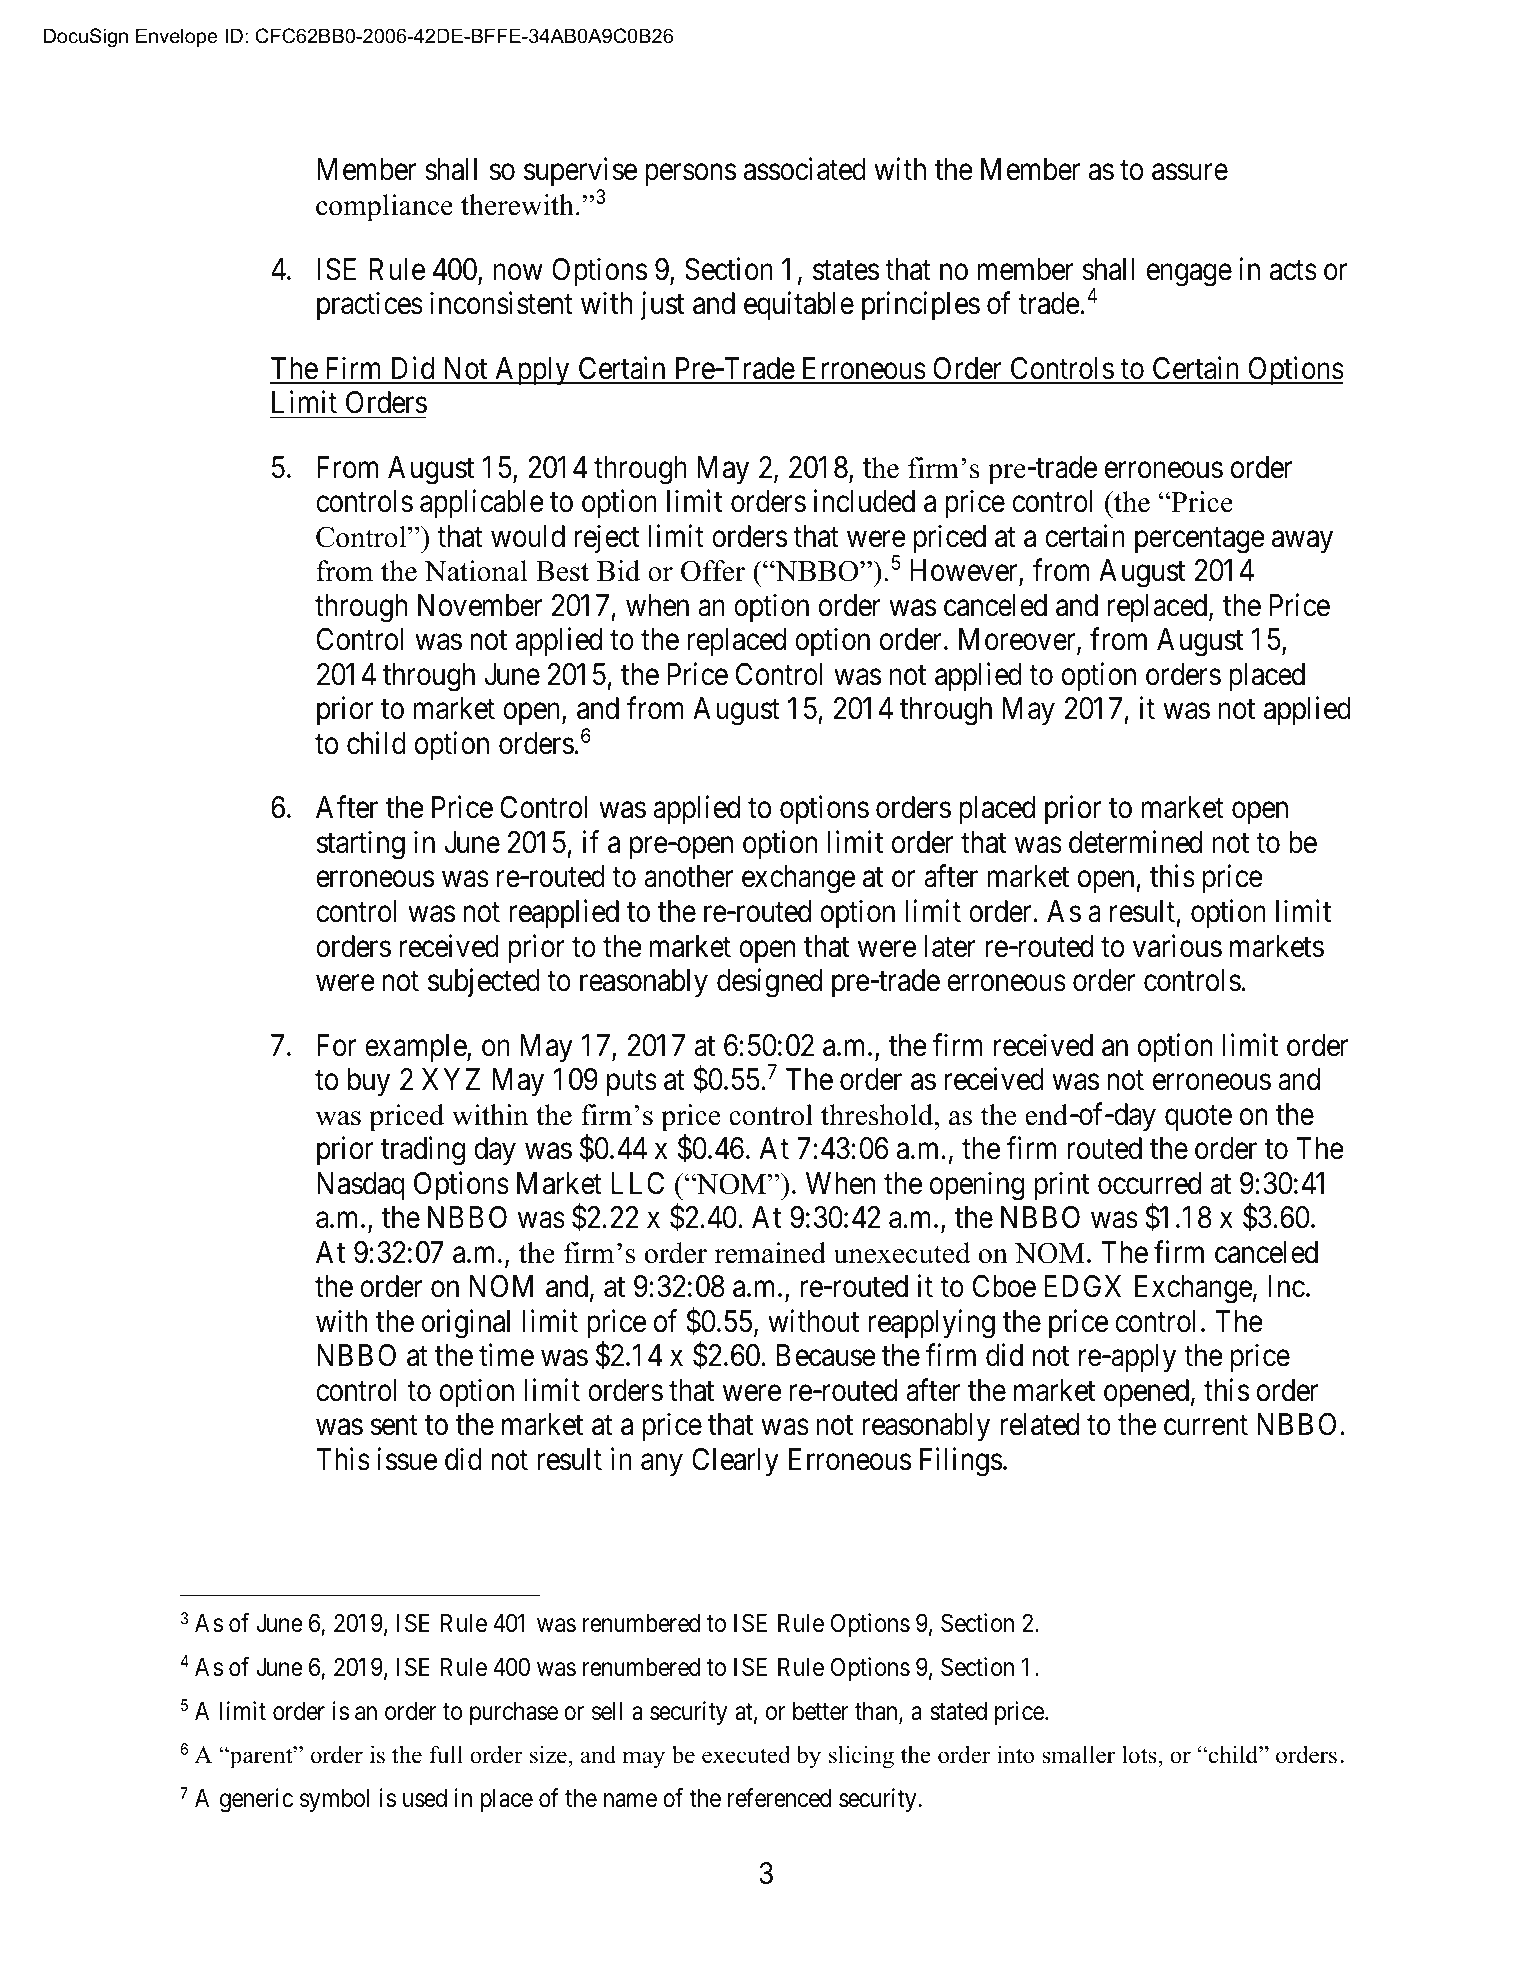  I want to click on another, so click(688, 876).
